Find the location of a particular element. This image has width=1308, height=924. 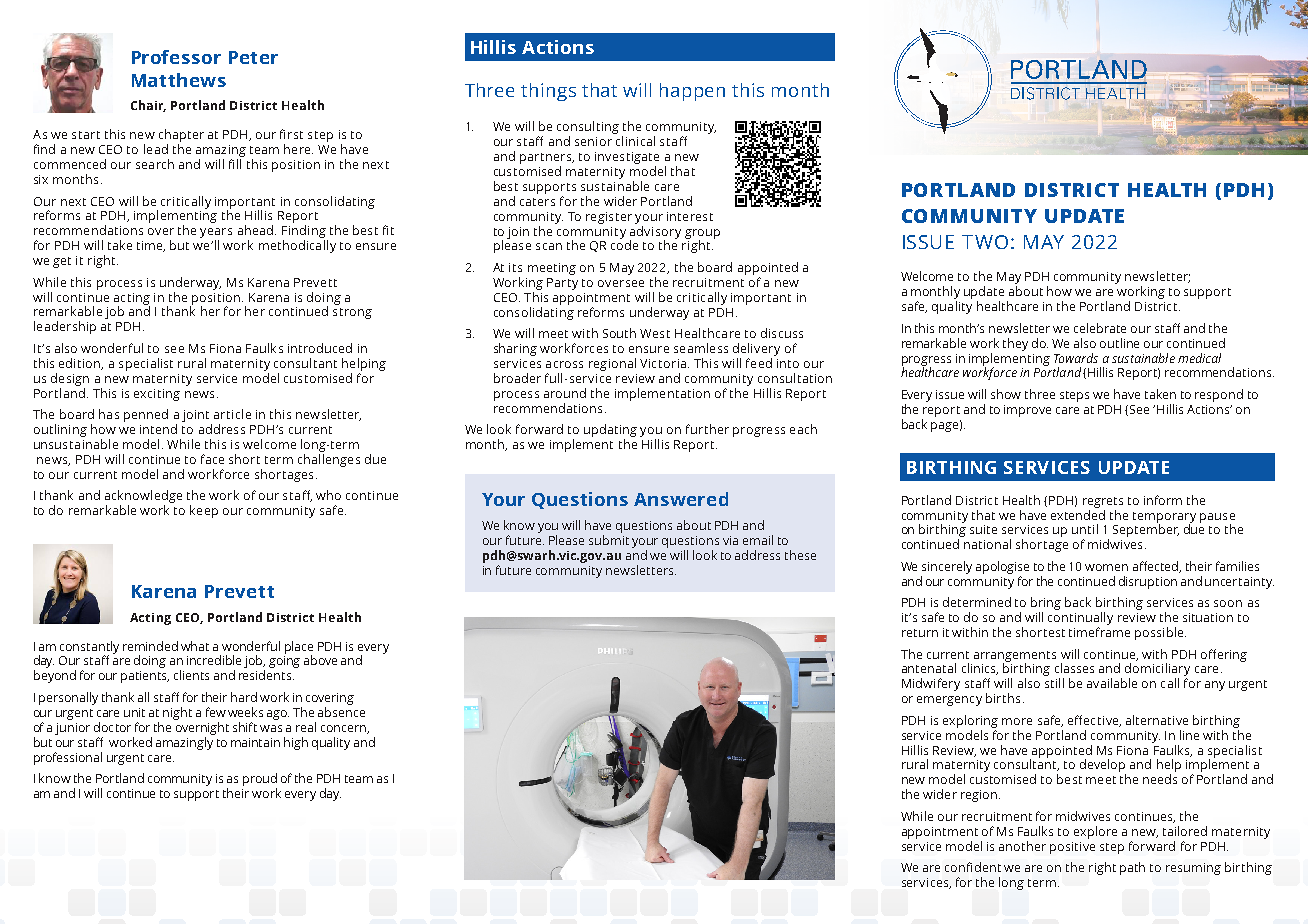

code is located at coordinates (624, 245).
